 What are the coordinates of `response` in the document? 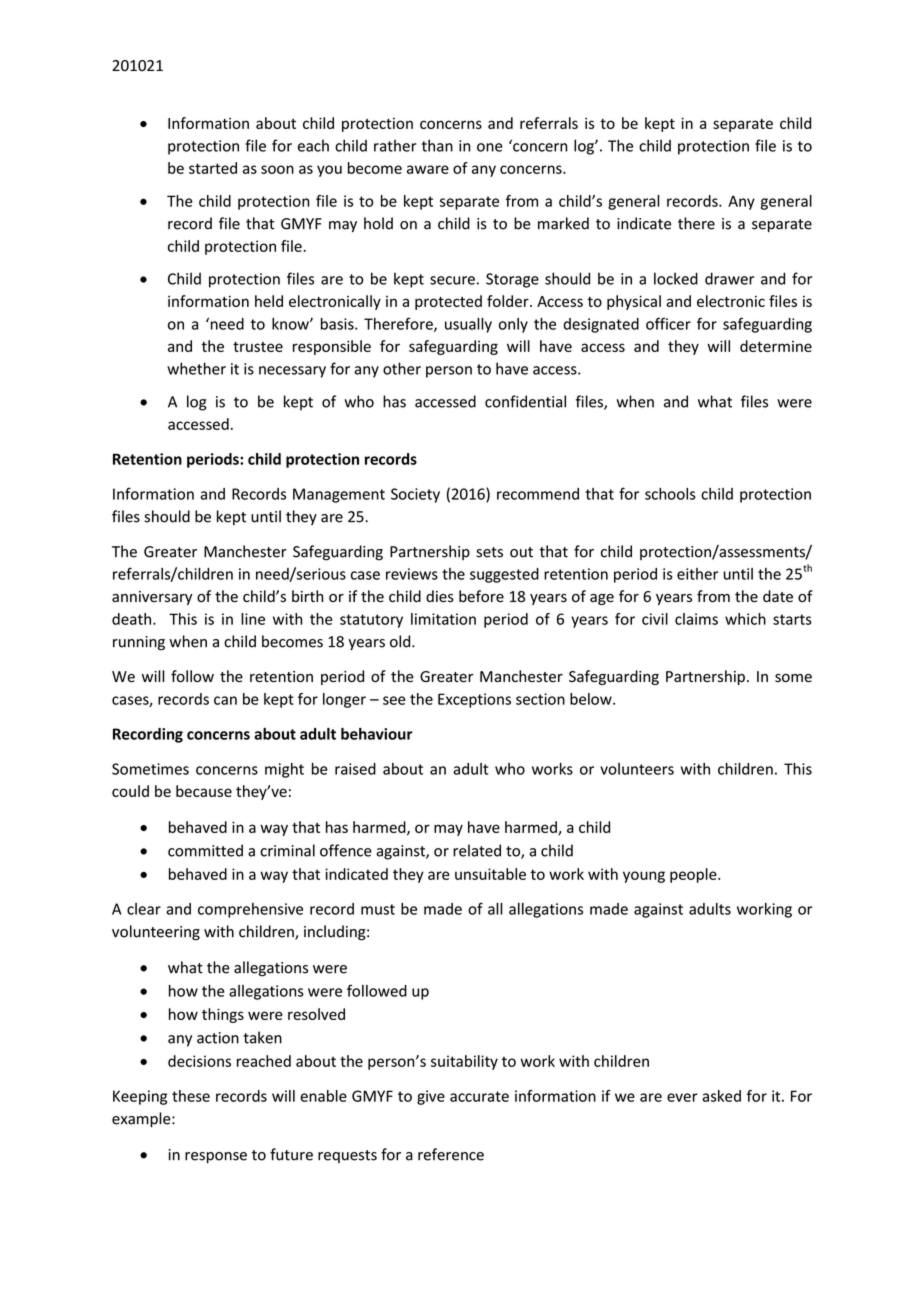 It's located at (216, 1157).
